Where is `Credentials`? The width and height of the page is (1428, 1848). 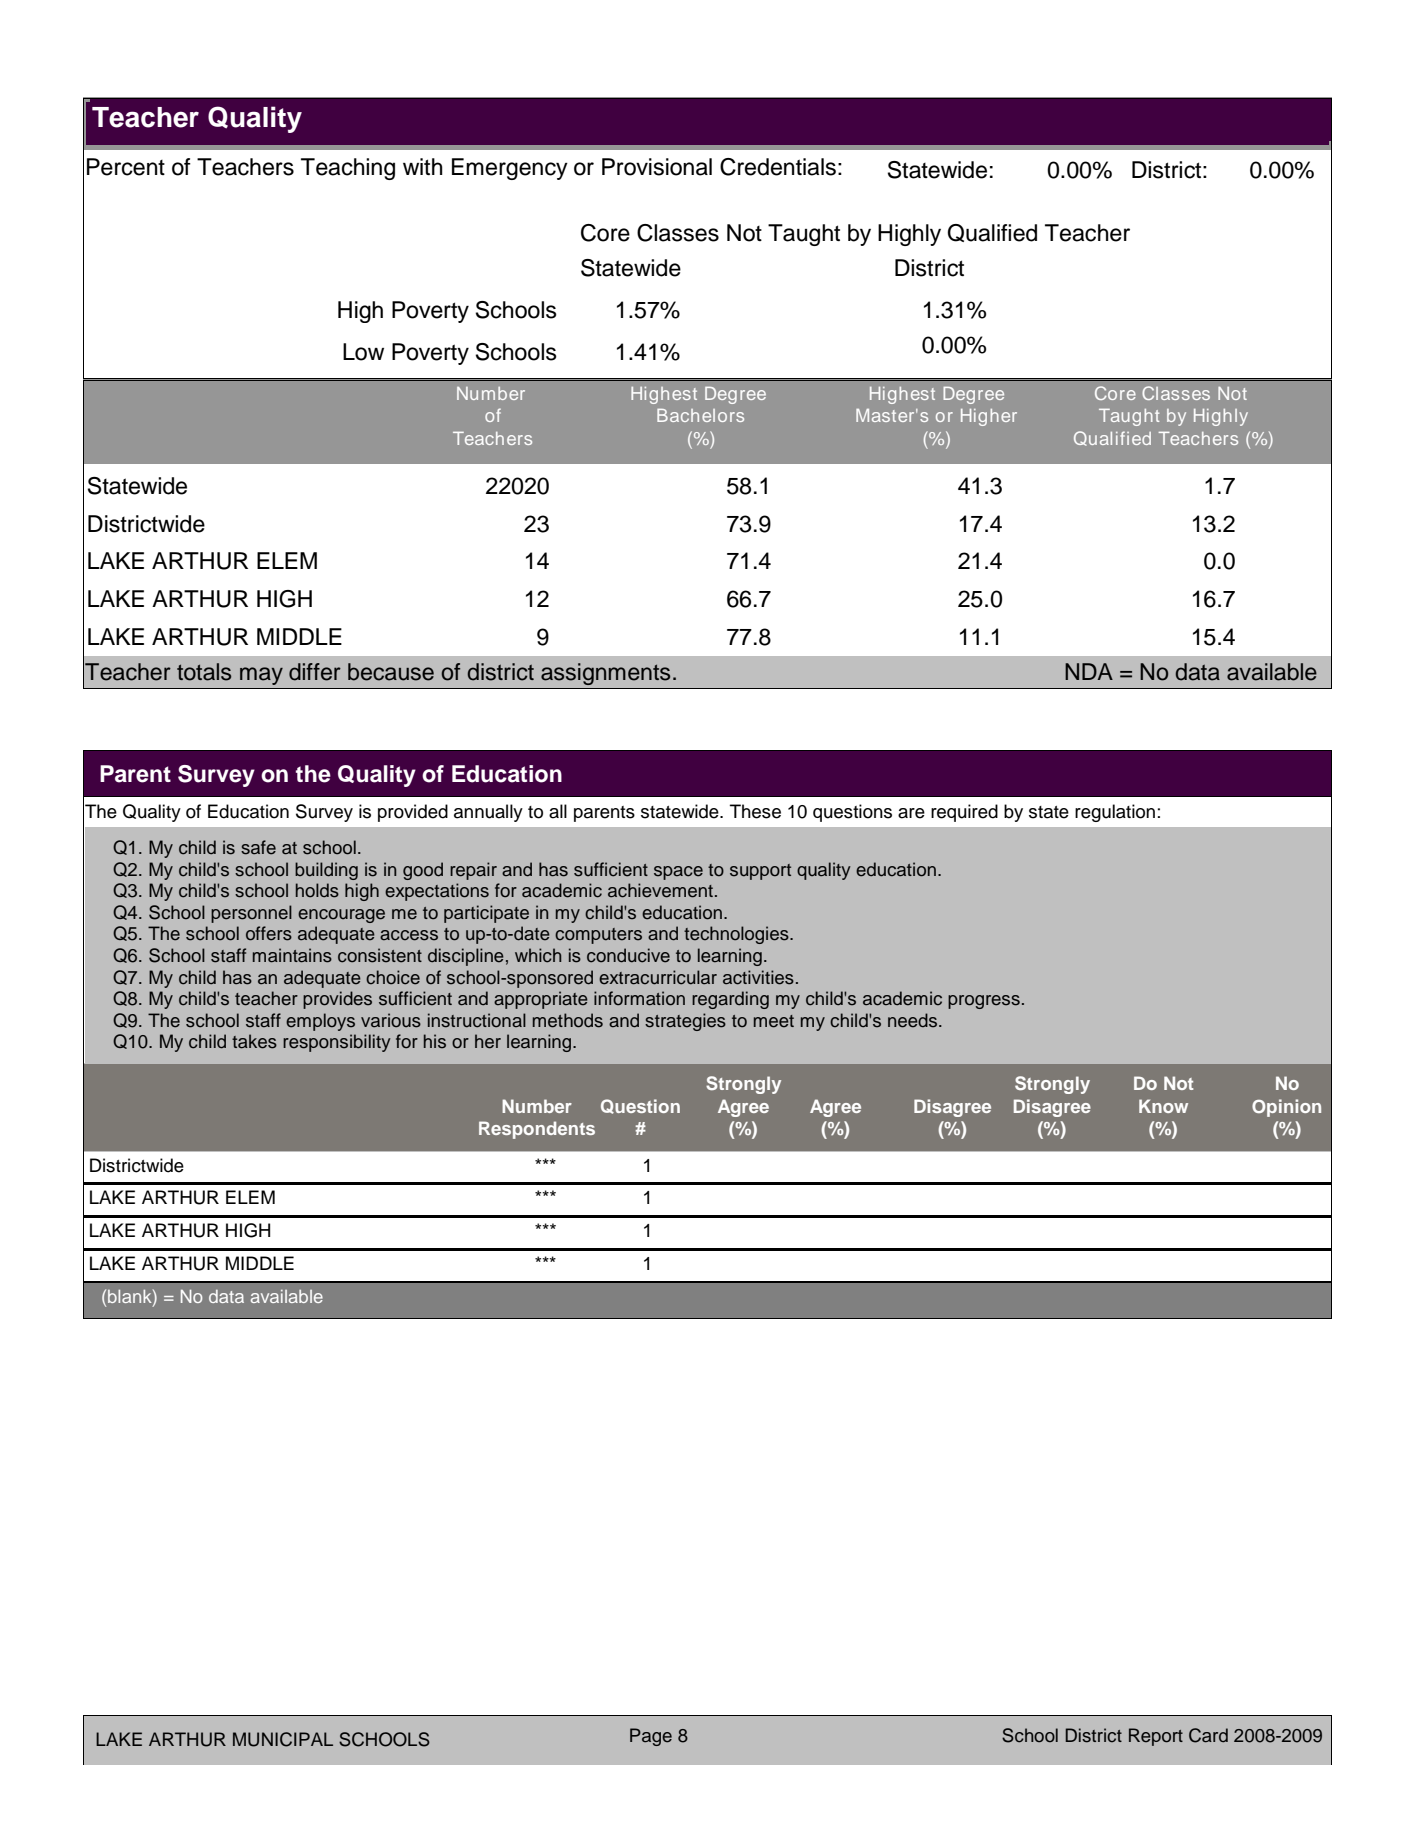 Credentials is located at coordinates (778, 167).
